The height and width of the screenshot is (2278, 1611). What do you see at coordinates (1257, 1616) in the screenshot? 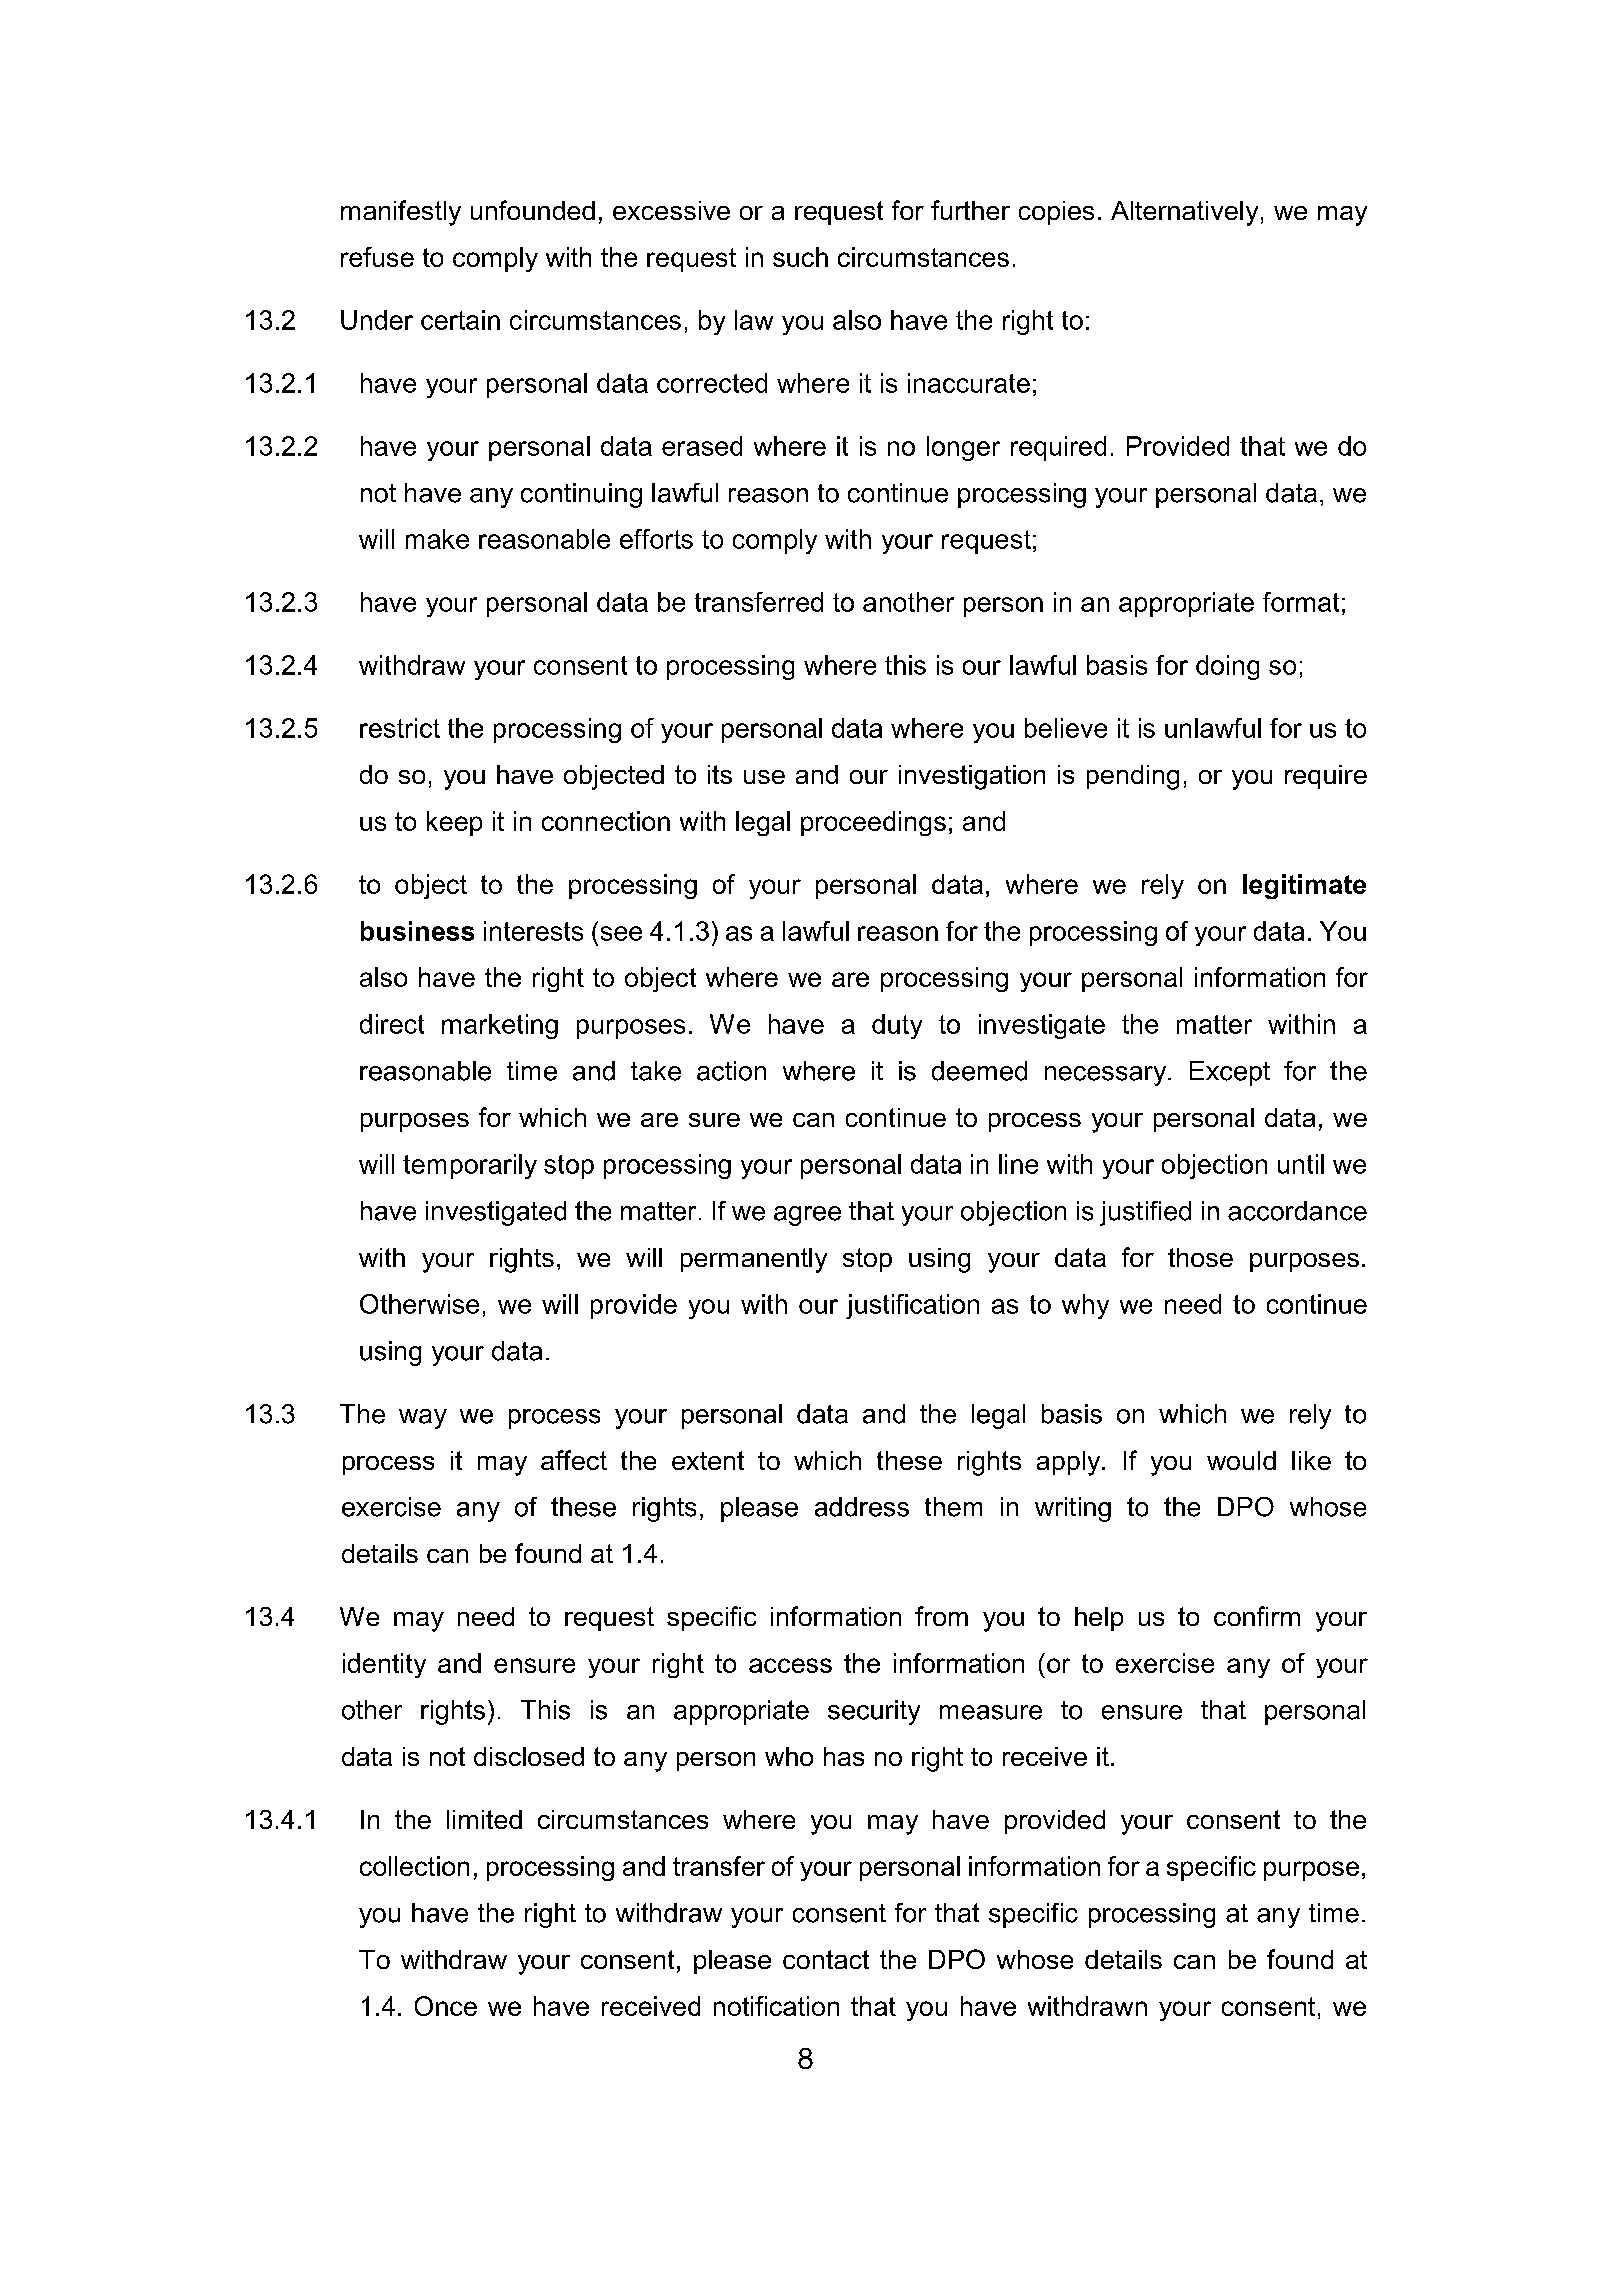
I see `confirm` at bounding box center [1257, 1616].
